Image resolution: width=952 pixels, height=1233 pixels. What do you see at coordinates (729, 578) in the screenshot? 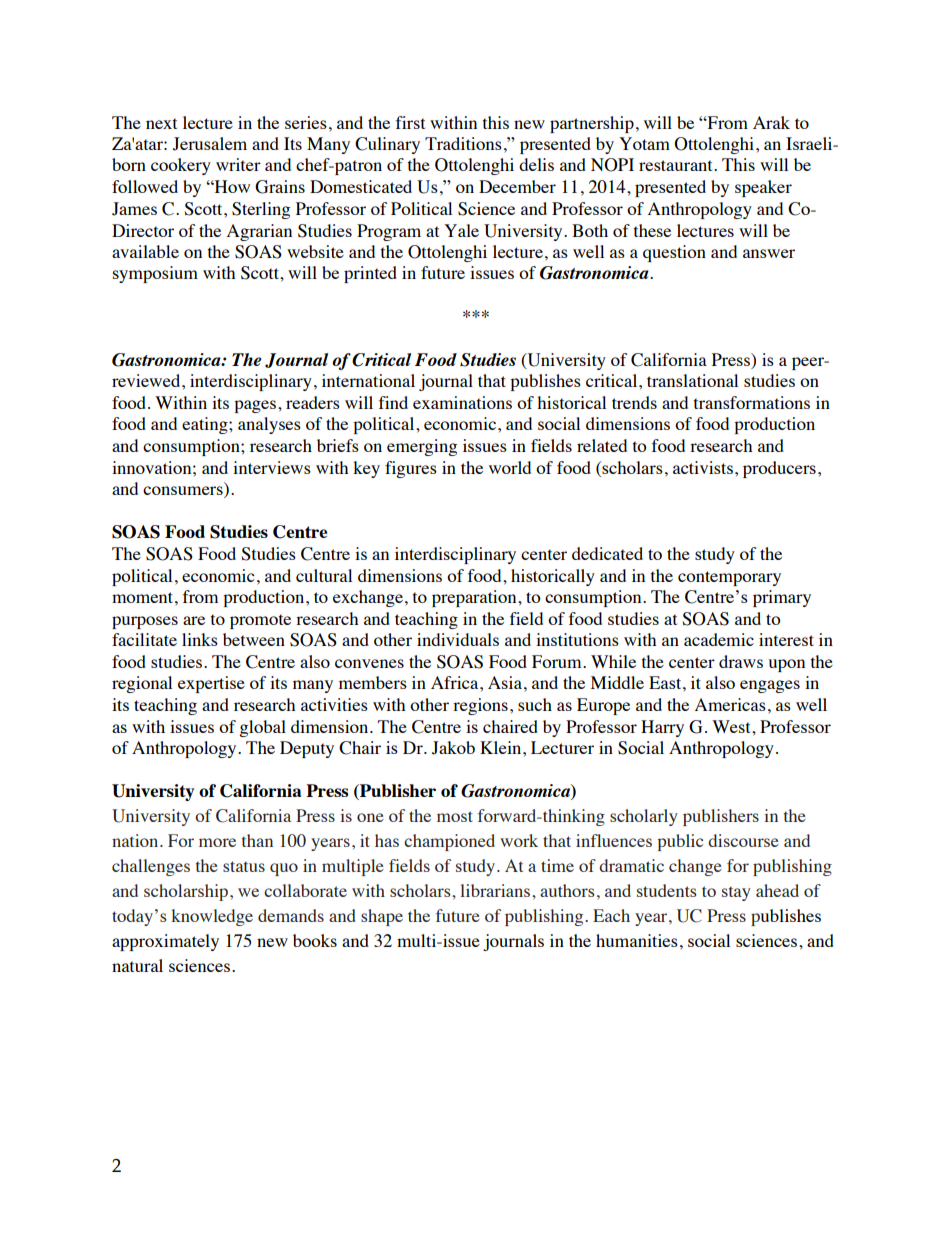
I see `contemporary` at bounding box center [729, 578].
